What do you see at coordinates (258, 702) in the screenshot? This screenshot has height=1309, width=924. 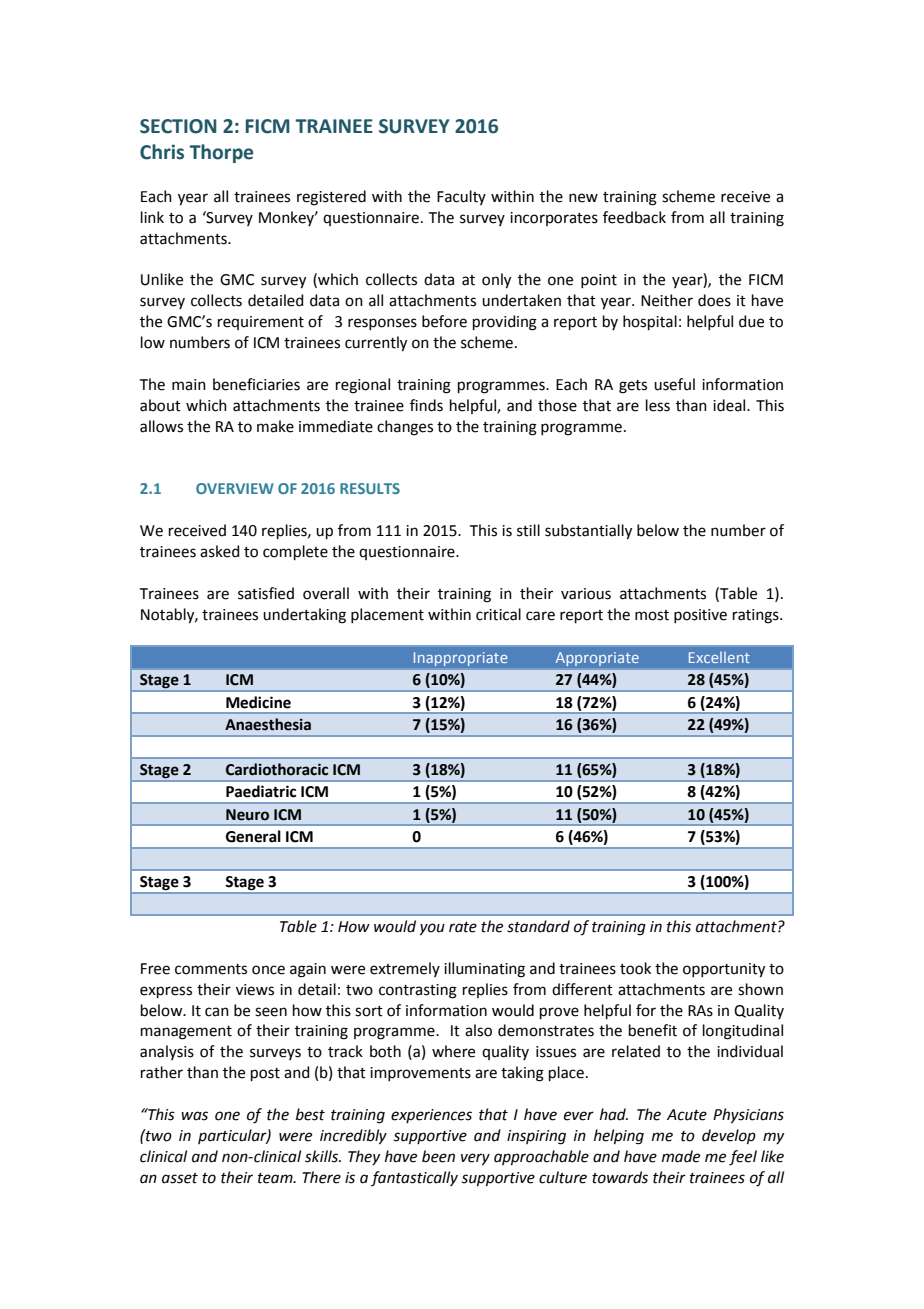 I see `Medicine` at bounding box center [258, 702].
